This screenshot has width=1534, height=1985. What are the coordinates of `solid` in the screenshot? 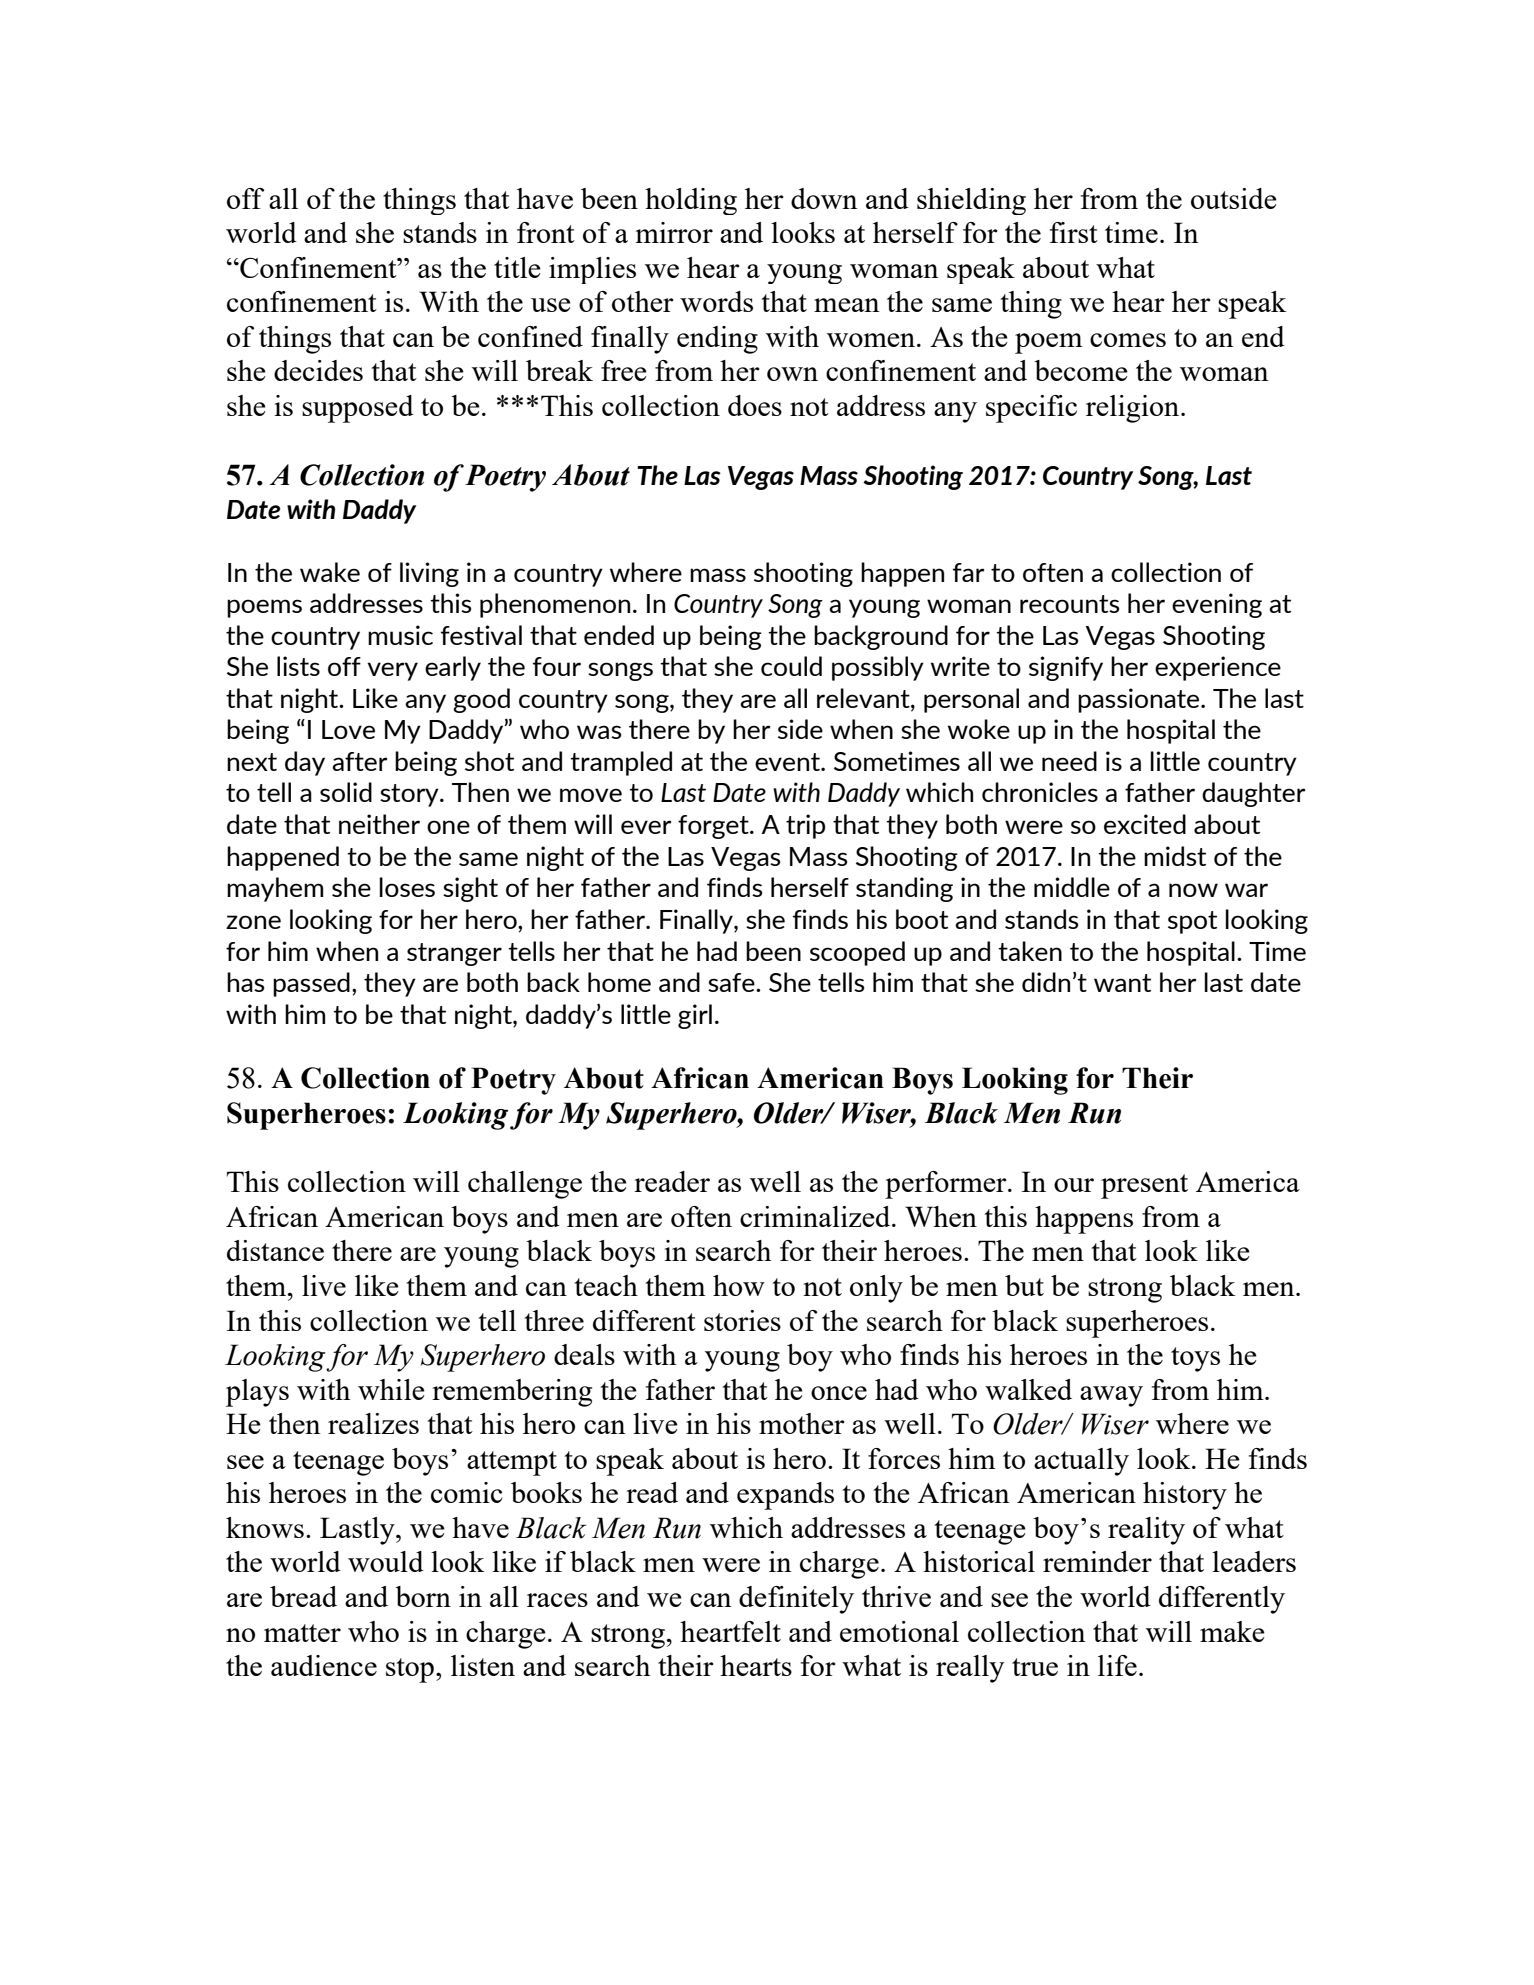 It's located at (346, 792).
